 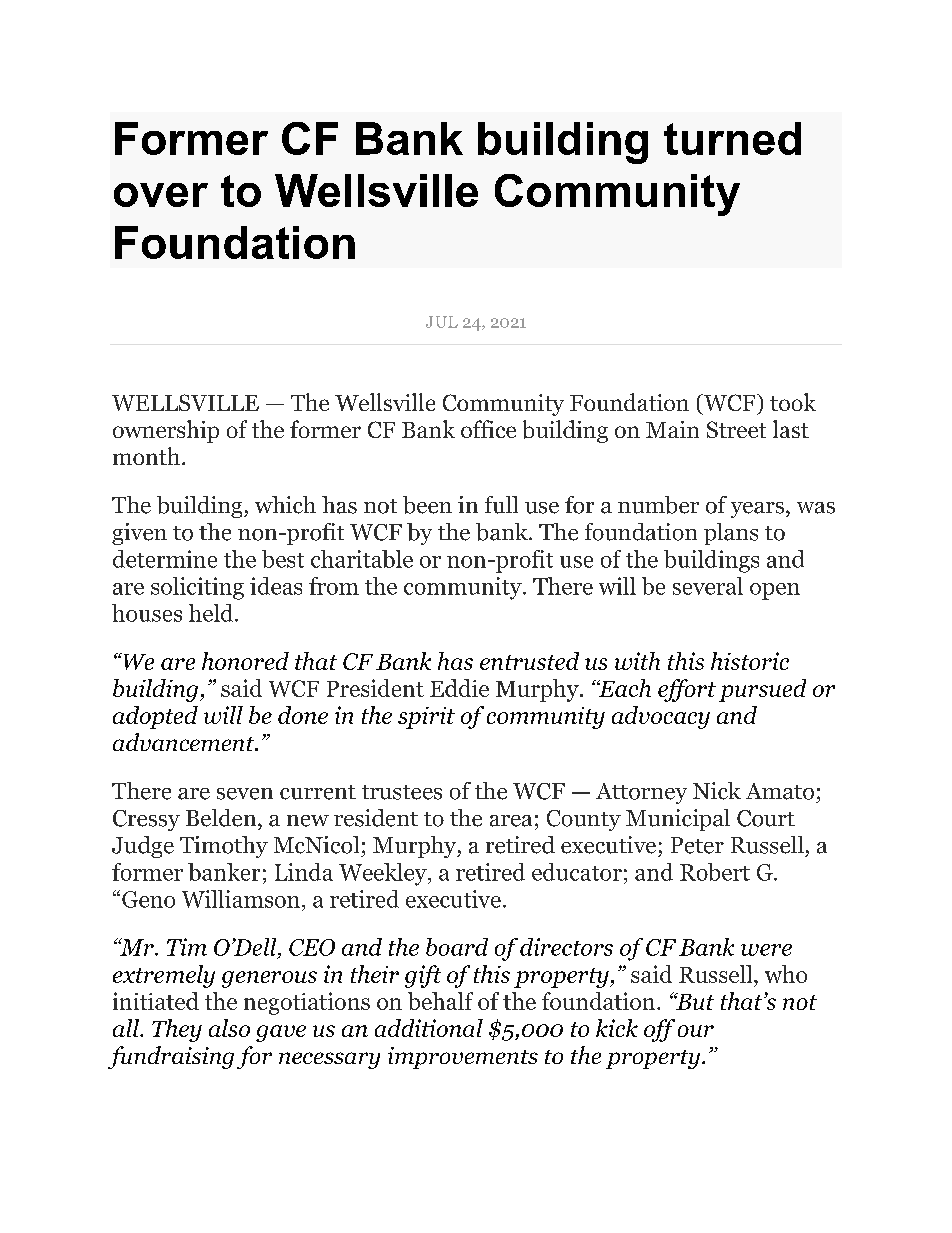 I want to click on ownership, so click(x=166, y=431).
